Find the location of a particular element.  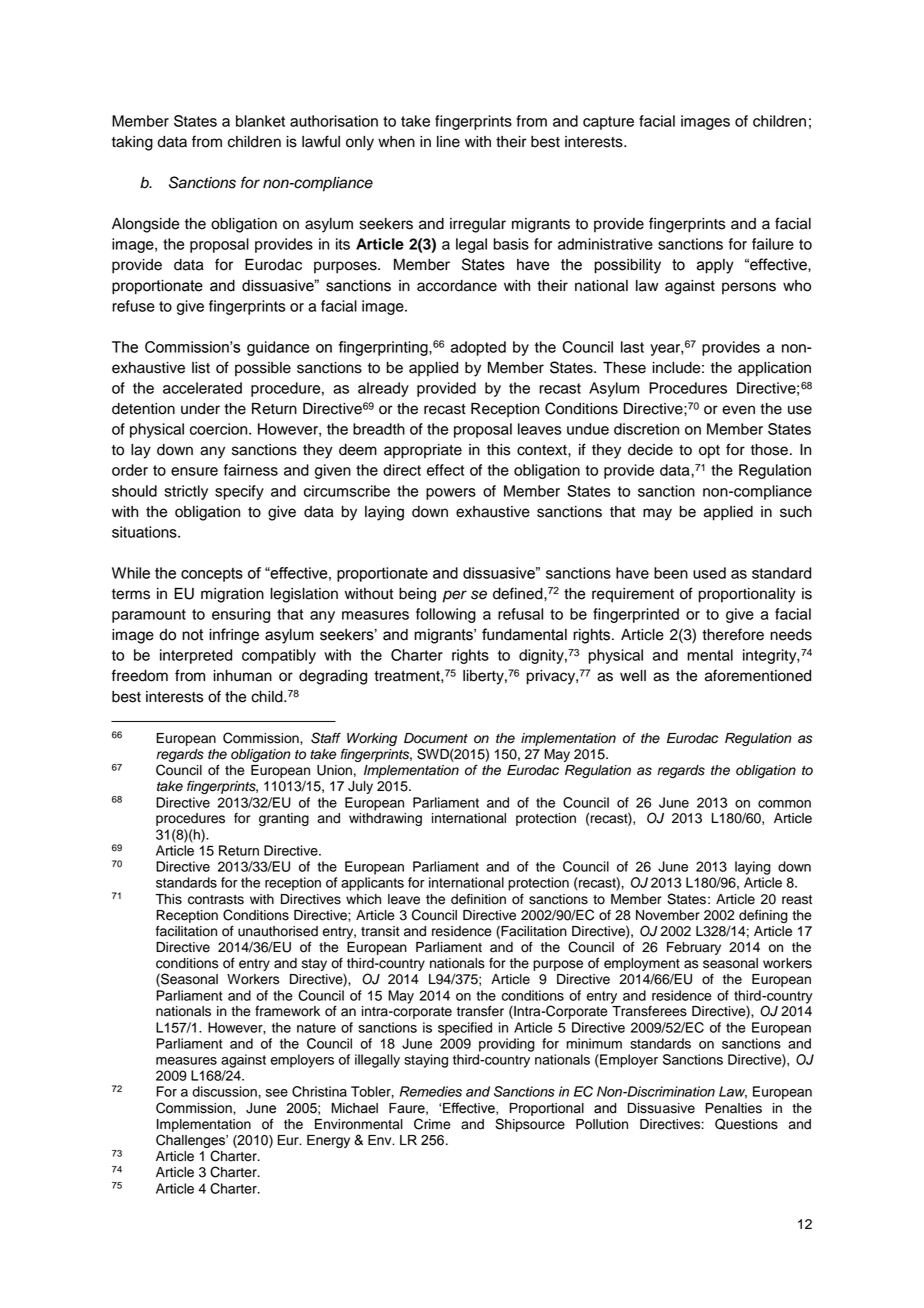

blanket is located at coordinates (260, 121).
